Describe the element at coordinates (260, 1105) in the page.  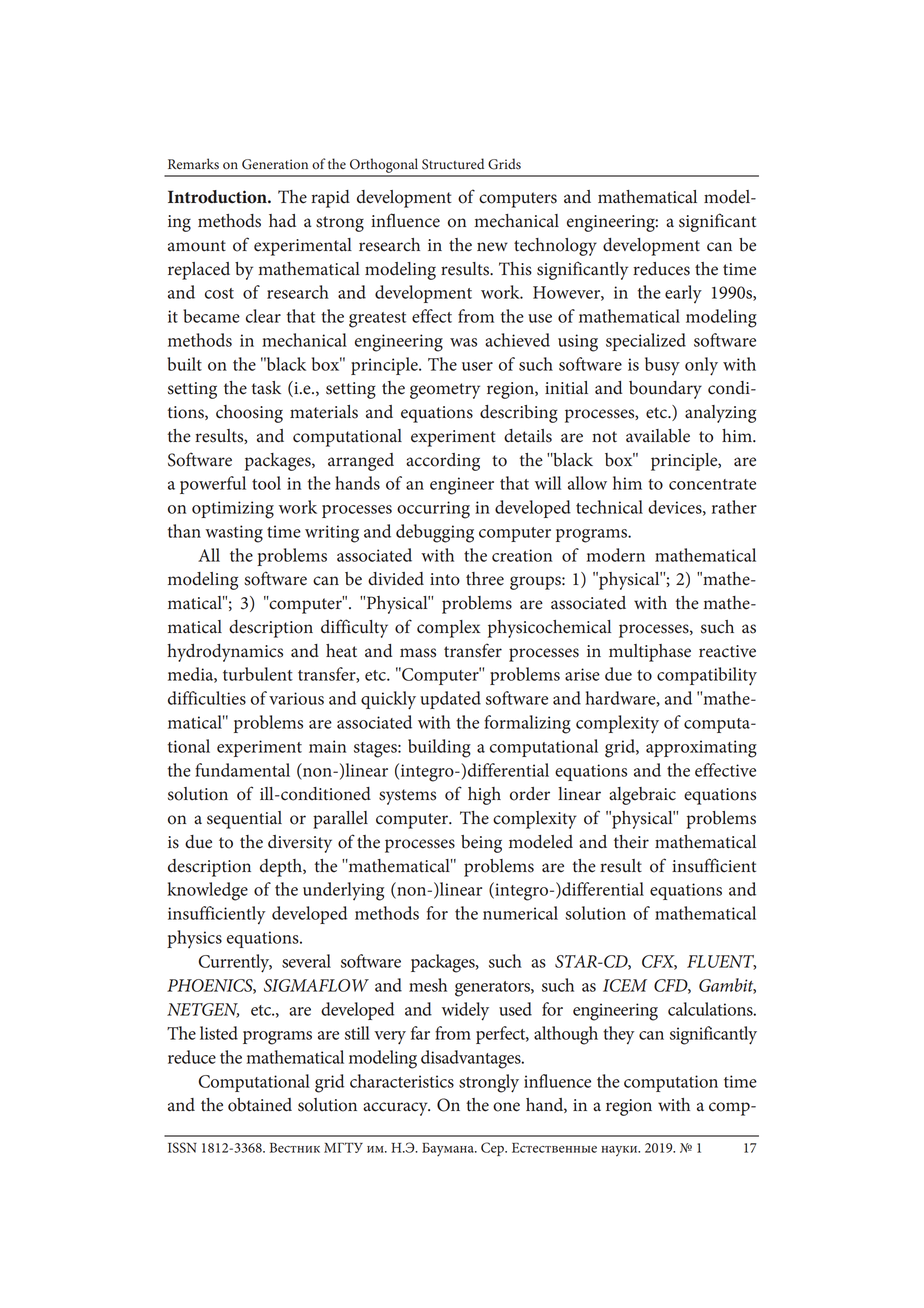
I see `obtained` at that location.
